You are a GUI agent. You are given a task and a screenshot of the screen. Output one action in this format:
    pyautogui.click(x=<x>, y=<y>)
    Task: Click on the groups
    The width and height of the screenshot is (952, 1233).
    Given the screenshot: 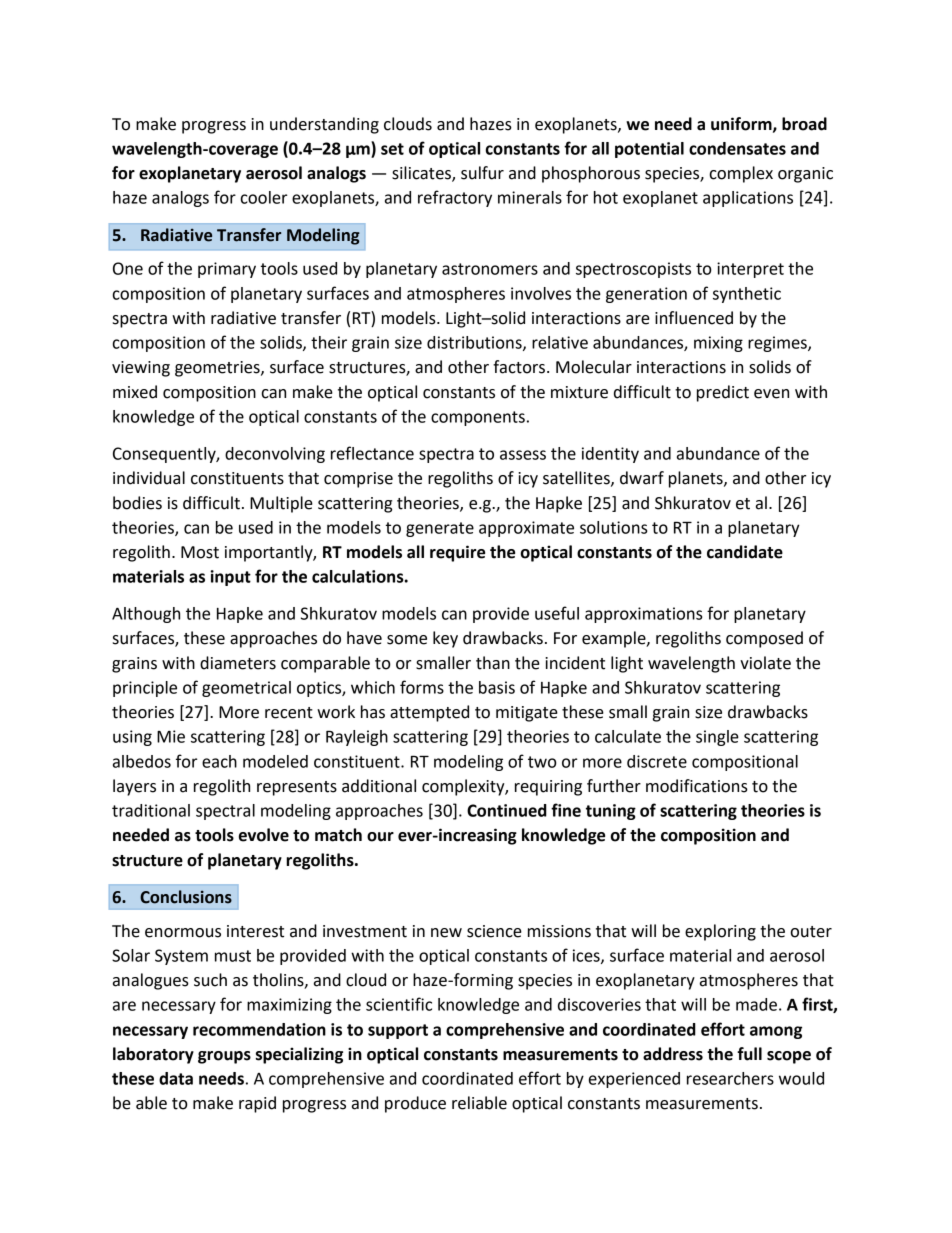 What is the action you would take?
    pyautogui.click(x=224, y=1057)
